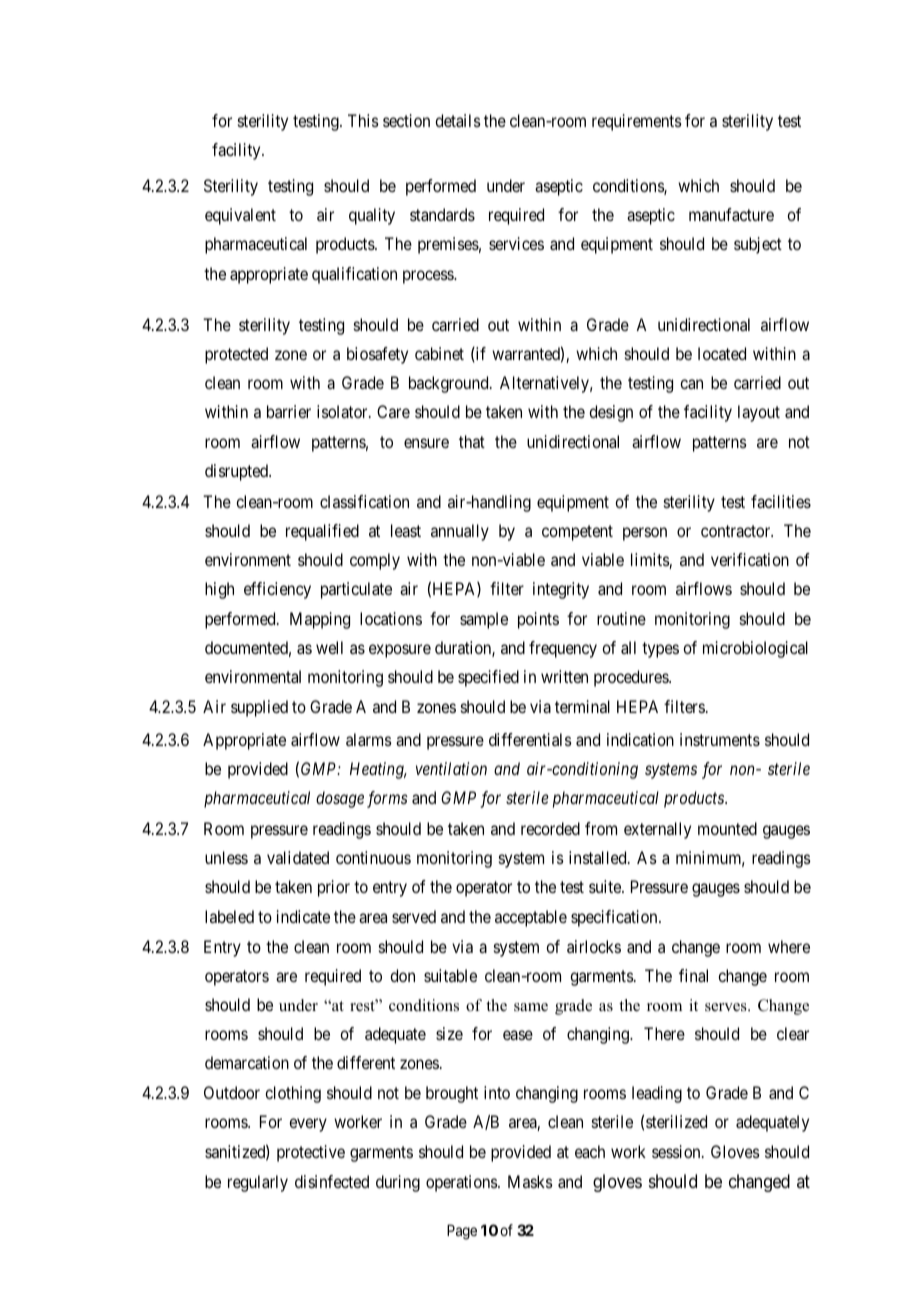 Image resolution: width=924 pixels, height=1307 pixels. I want to click on equivalent, so click(240, 216).
